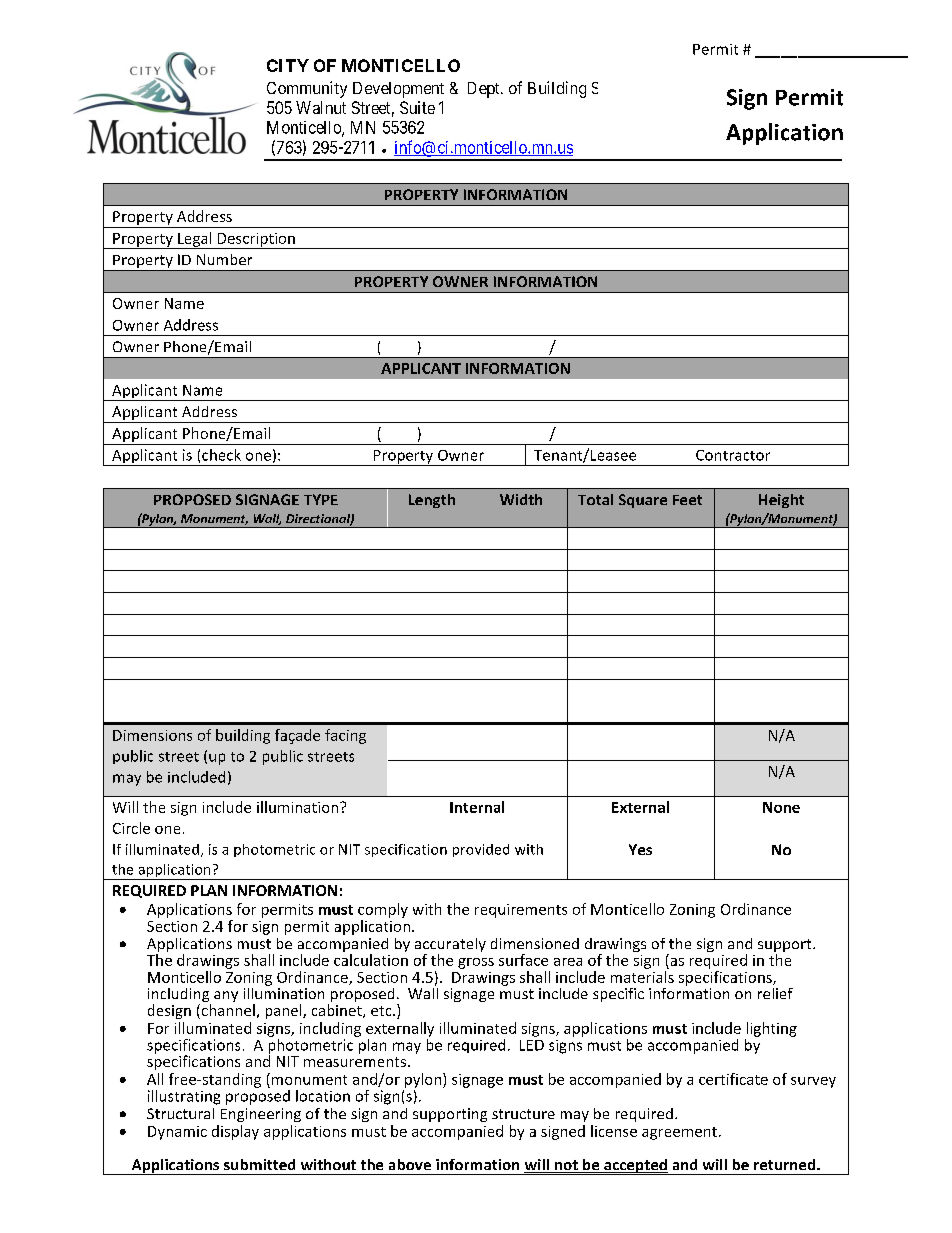  What do you see at coordinates (417, 107) in the document?
I see `Suite` at bounding box center [417, 107].
